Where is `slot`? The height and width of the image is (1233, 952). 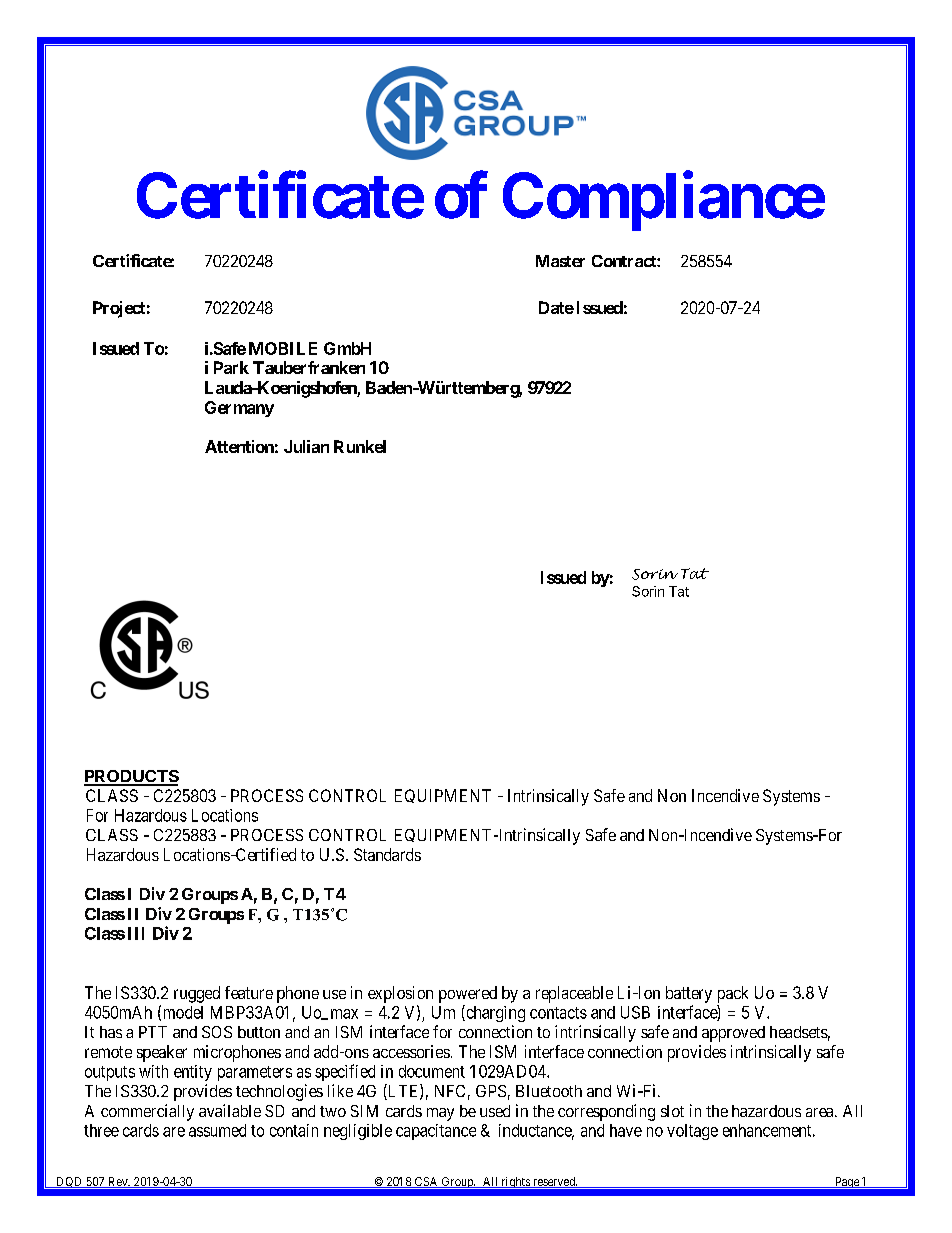
slot is located at coordinates (672, 1111).
